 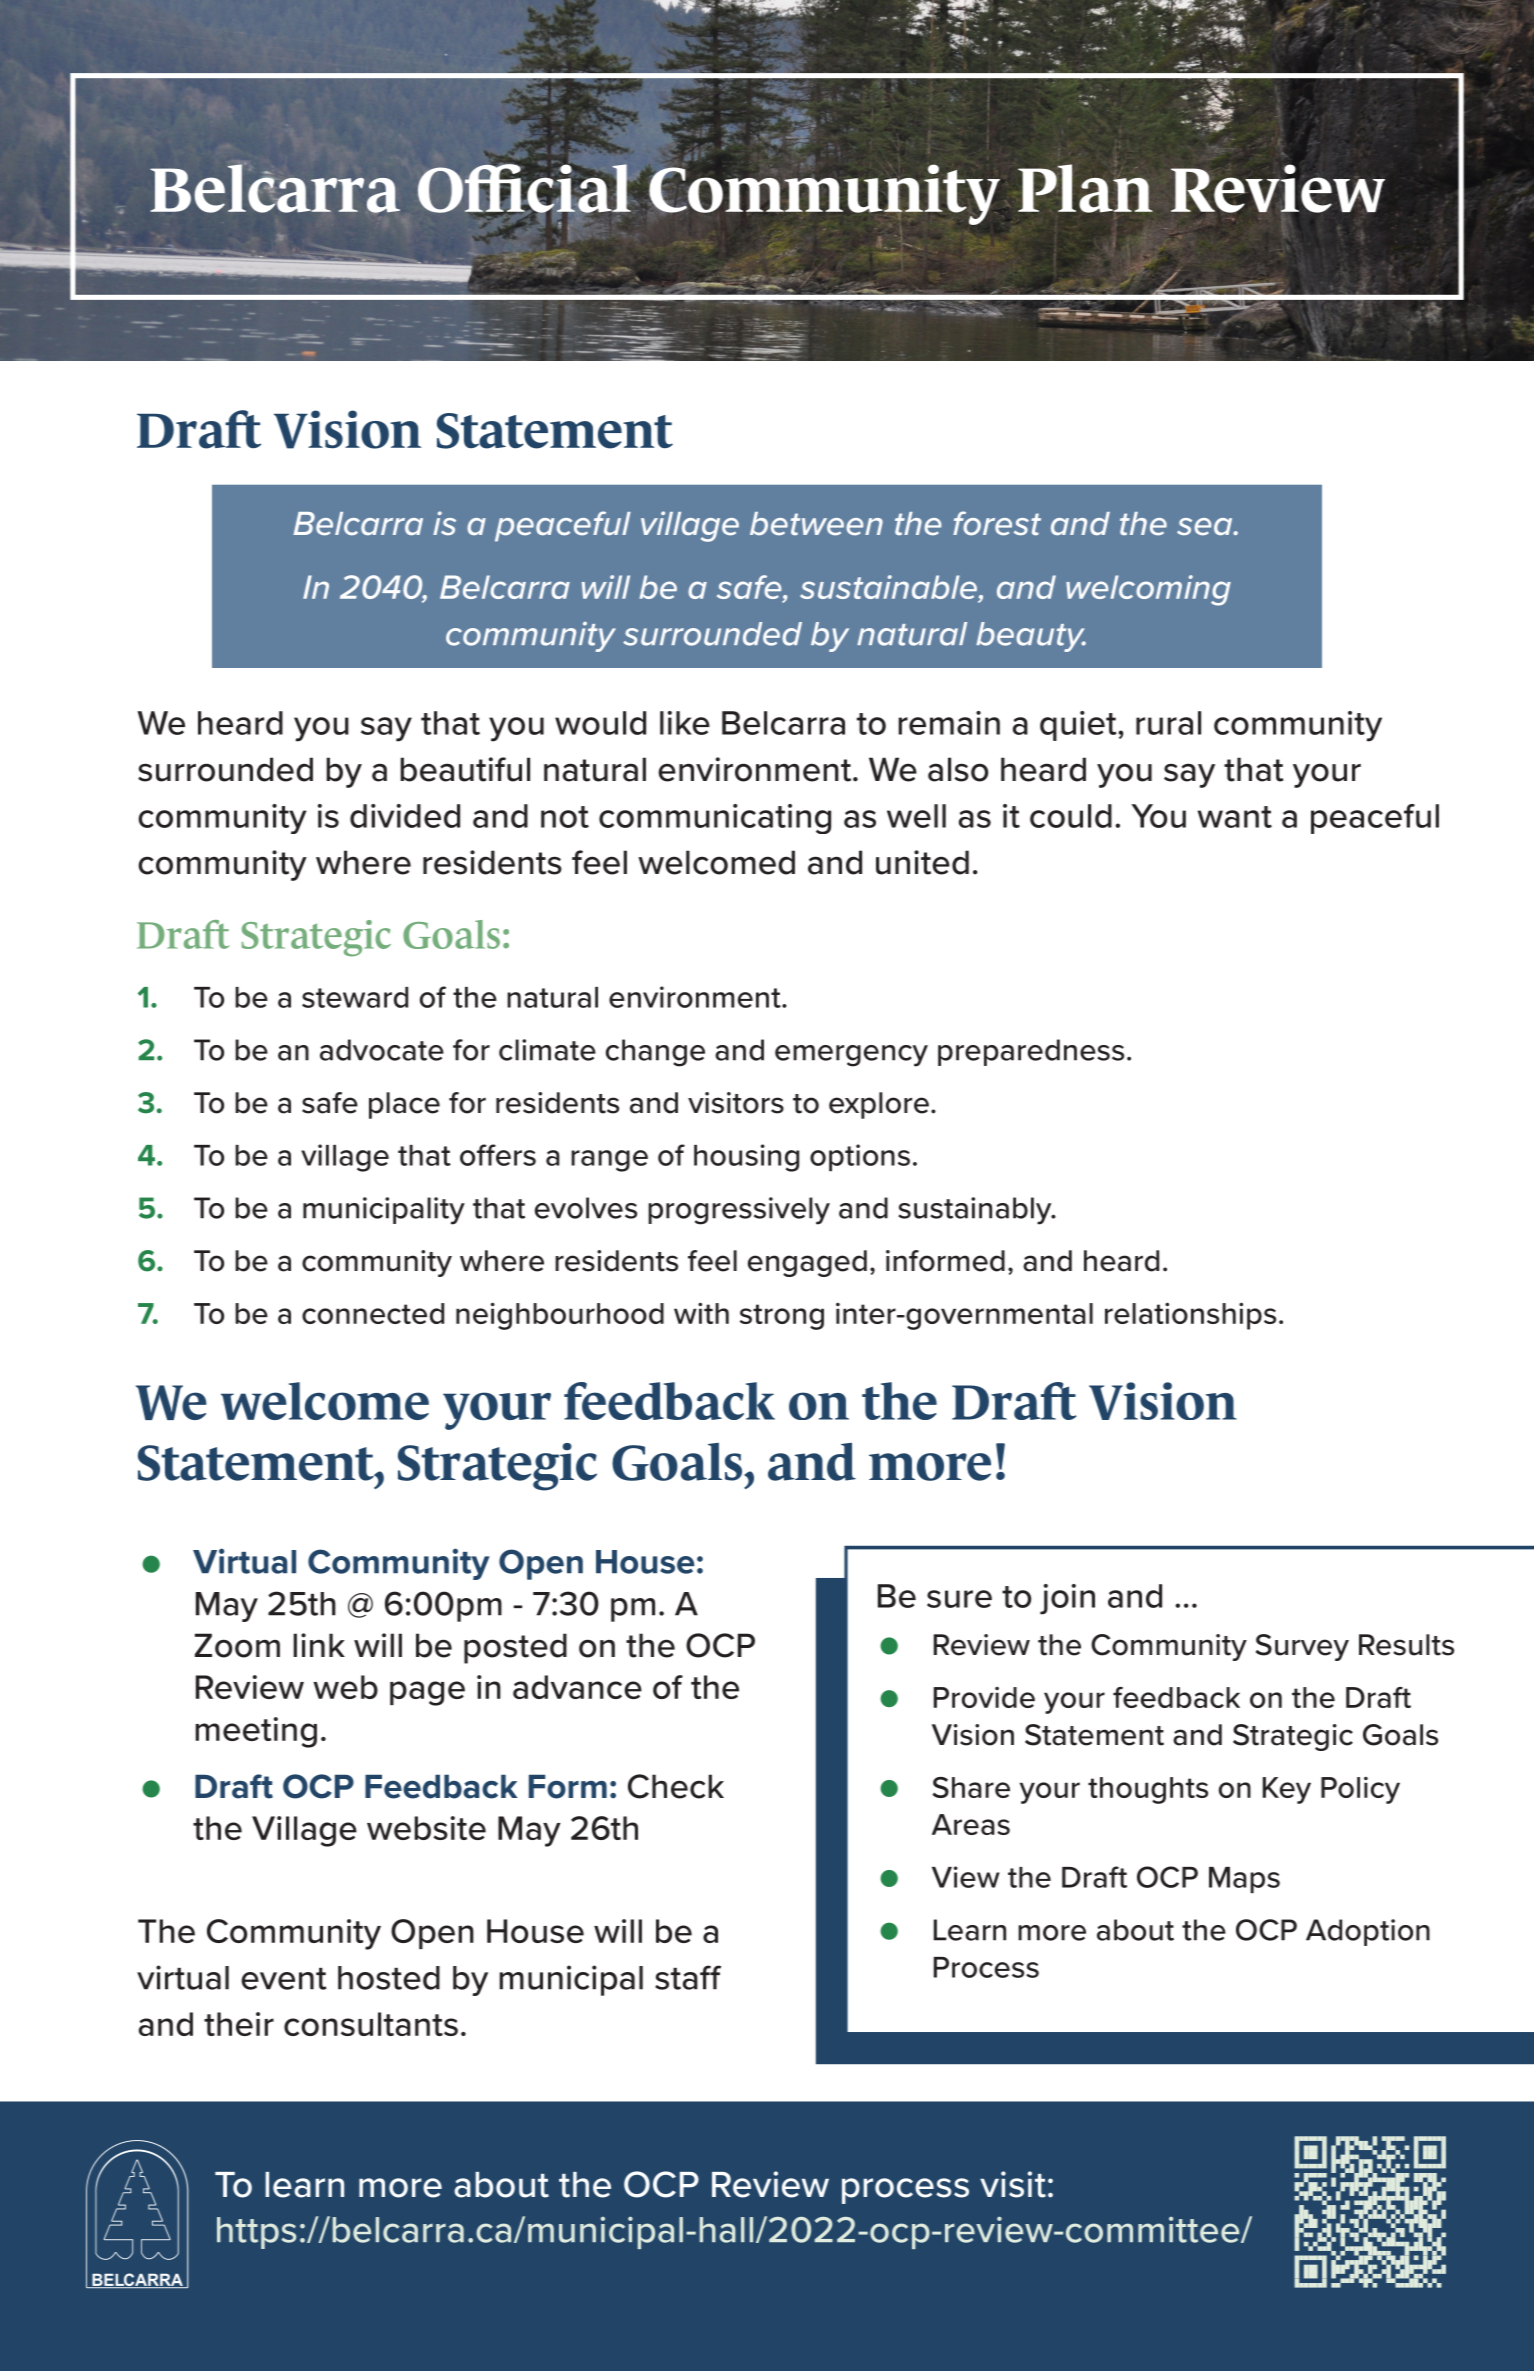 I want to click on Official, so click(x=525, y=188).
